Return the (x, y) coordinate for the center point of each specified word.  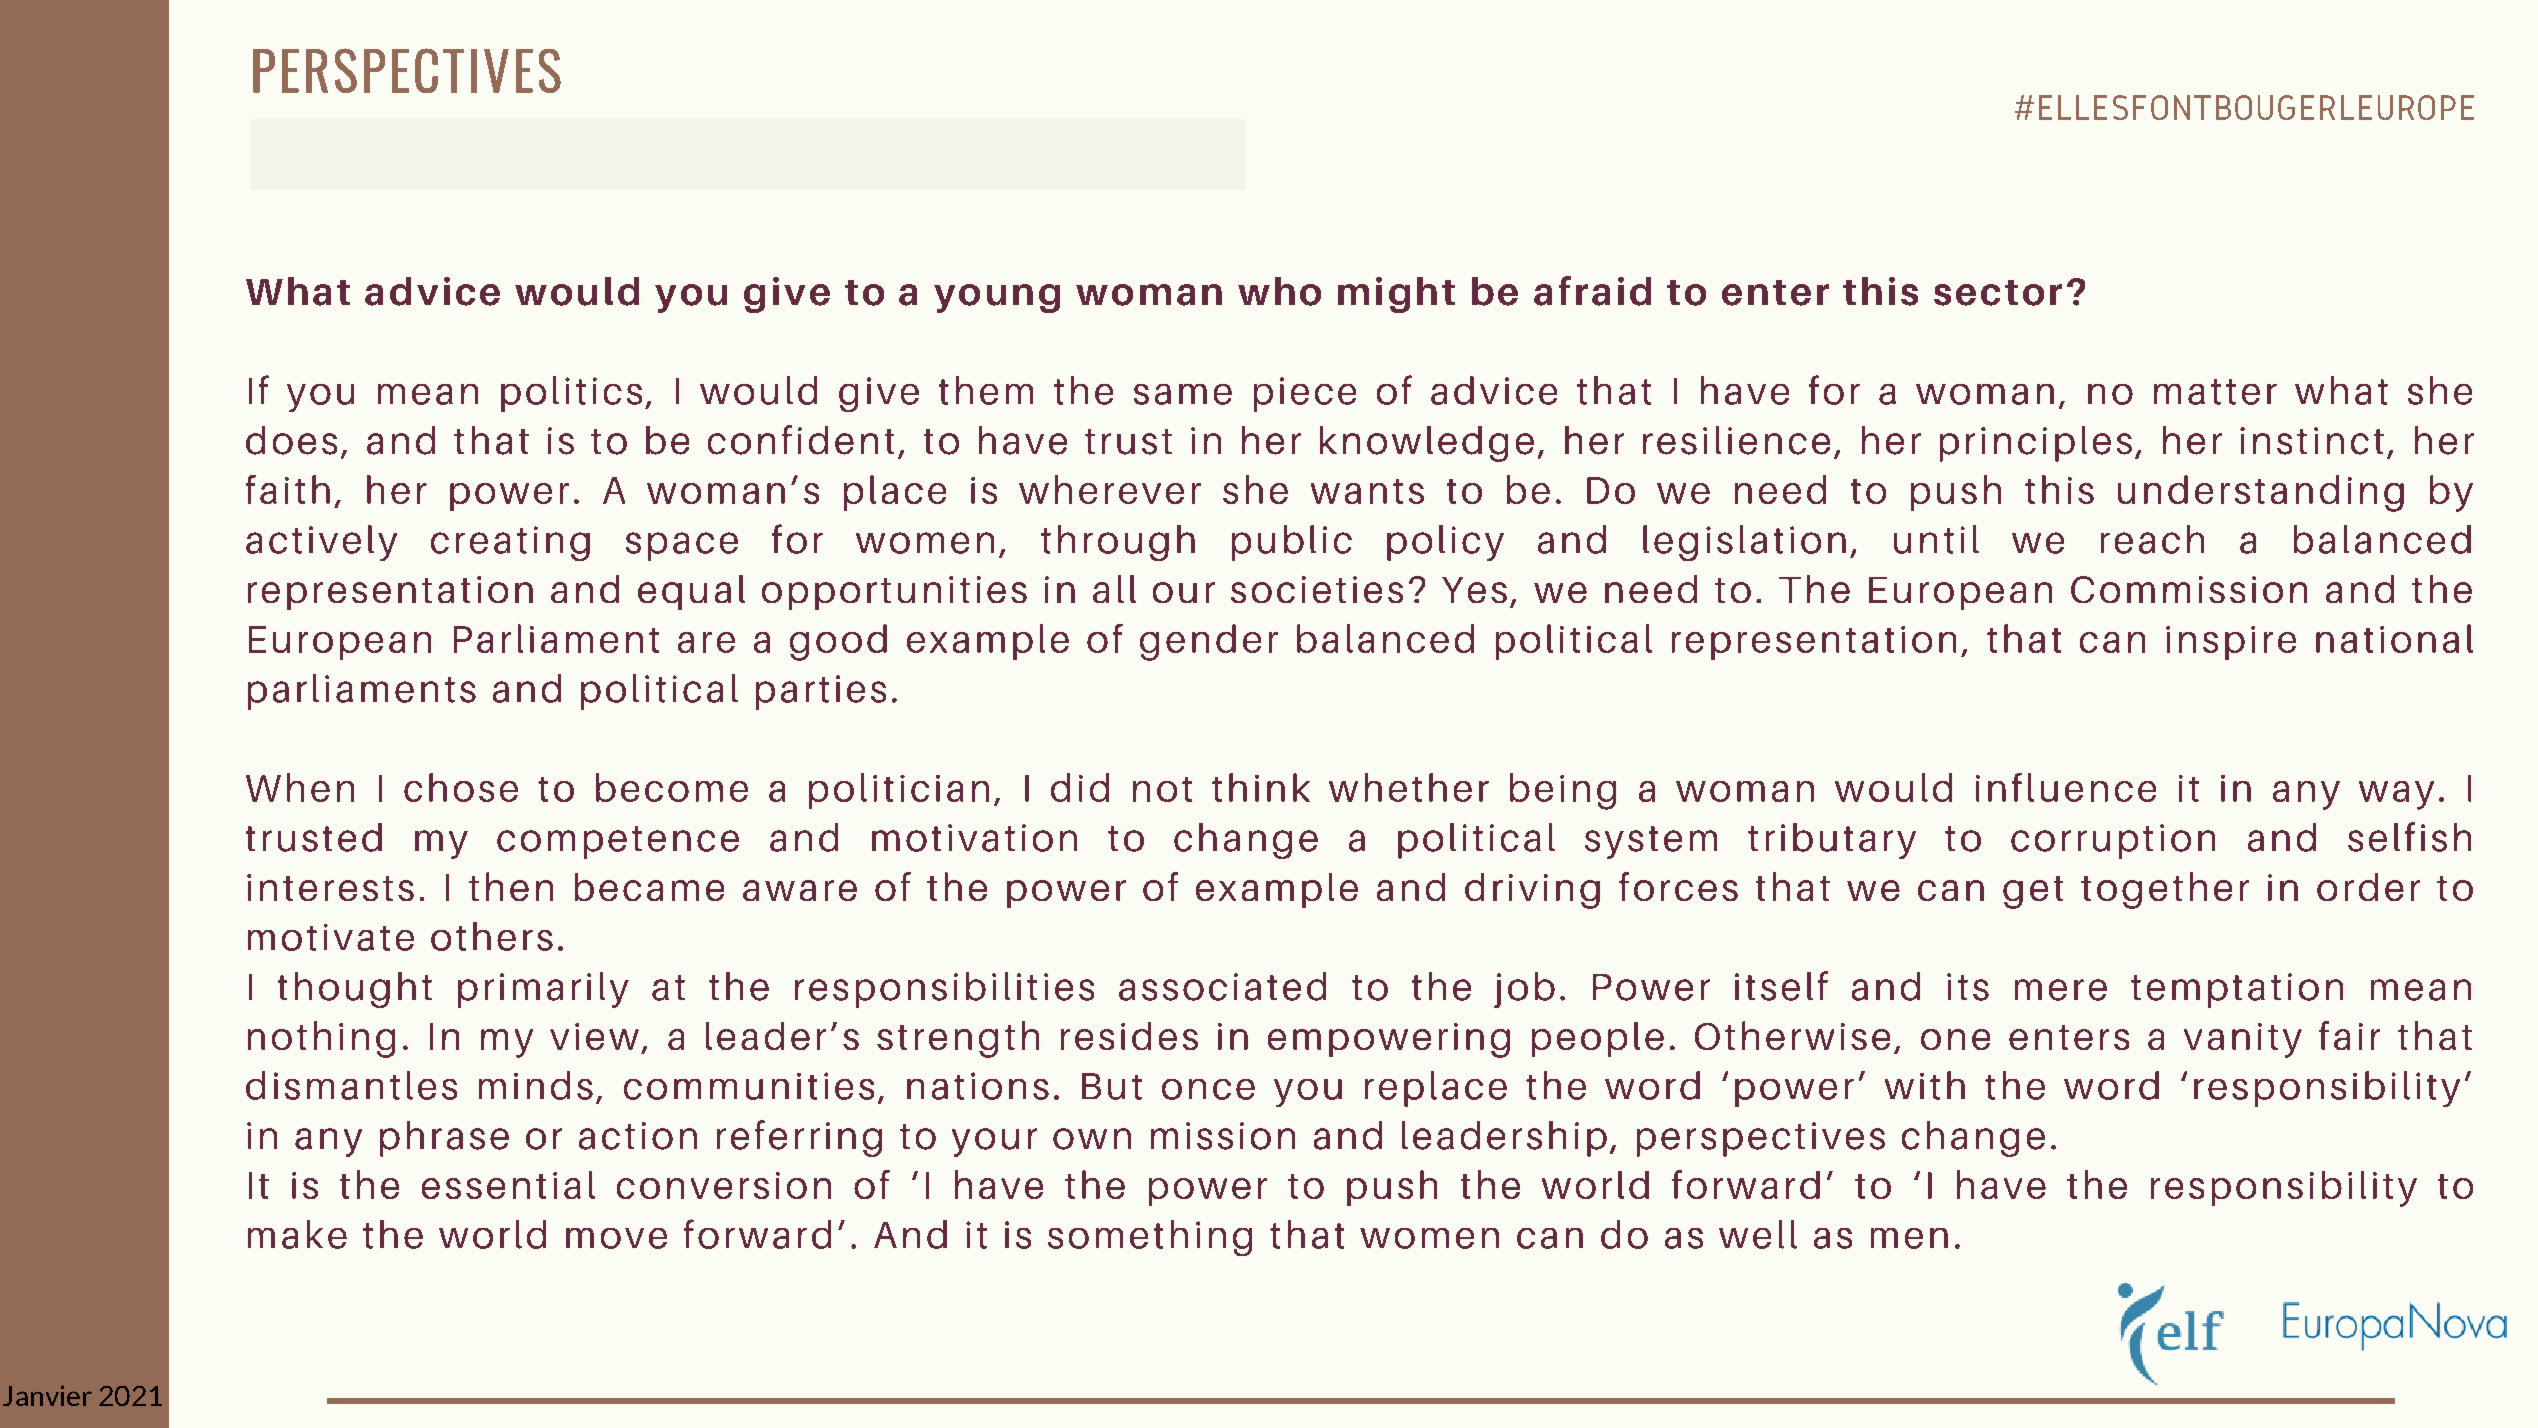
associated (1222, 986)
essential (508, 1185)
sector (1998, 293)
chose (461, 787)
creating (510, 543)
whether (1409, 787)
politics (571, 394)
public (1292, 543)
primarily (543, 990)
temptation (2237, 990)
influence (2066, 787)
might (1396, 295)
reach (2152, 539)
